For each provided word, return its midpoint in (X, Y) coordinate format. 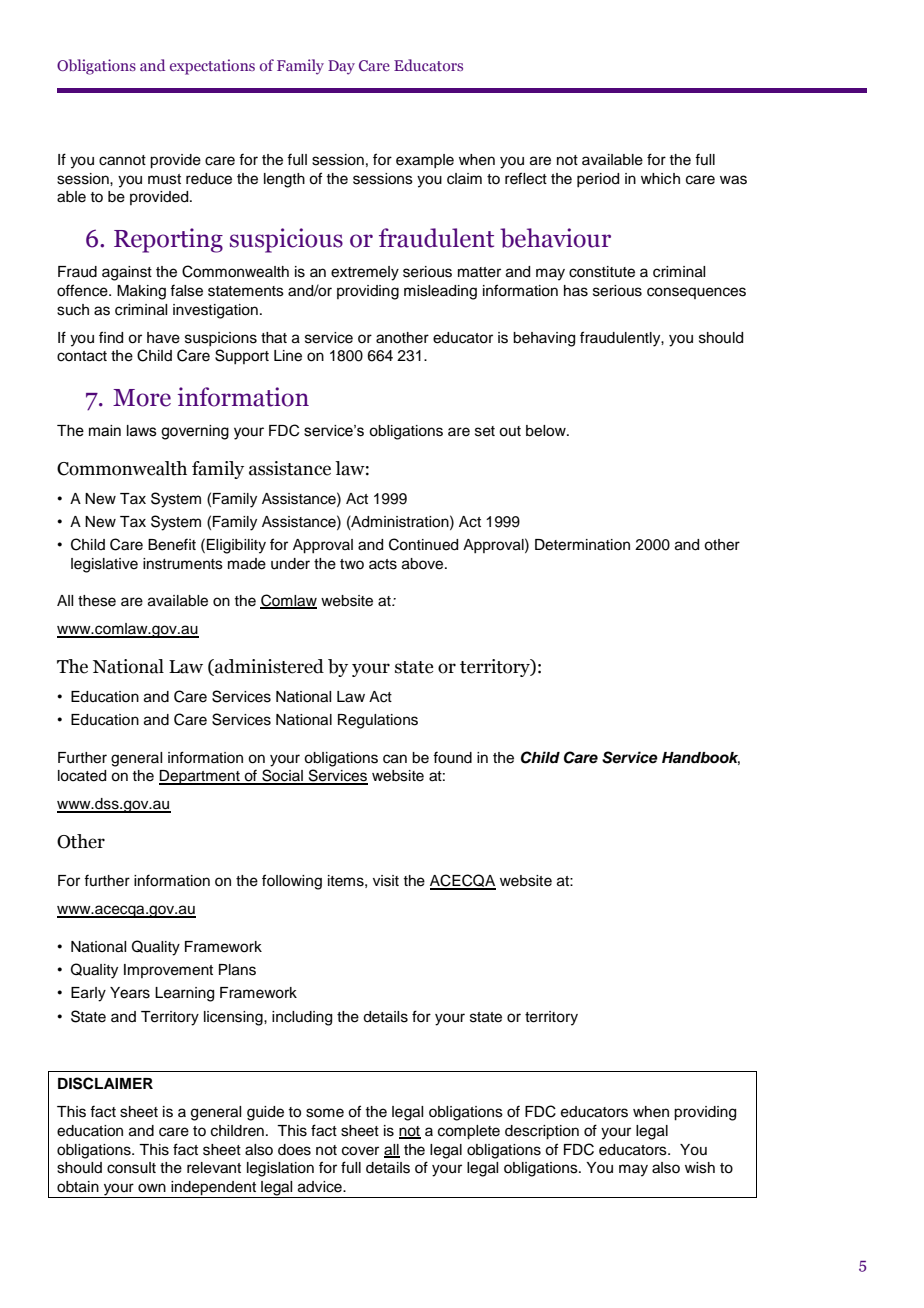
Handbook (701, 758)
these (97, 601)
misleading (440, 292)
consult (131, 1168)
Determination (582, 545)
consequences (696, 293)
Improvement (168, 971)
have (163, 338)
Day (341, 67)
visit (386, 881)
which (660, 179)
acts (383, 564)
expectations (212, 67)
